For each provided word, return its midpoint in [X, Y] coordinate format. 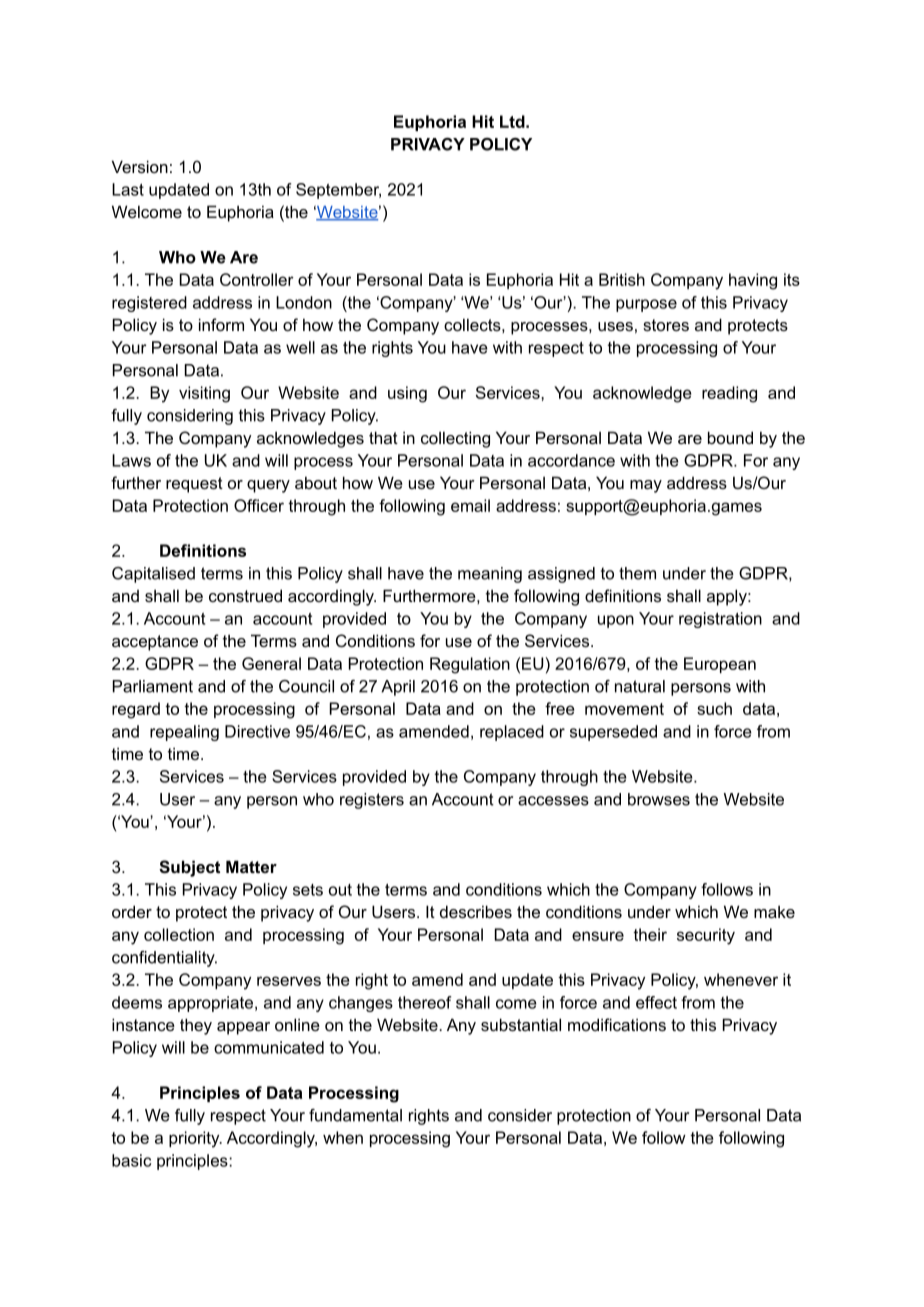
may [646, 486]
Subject [189, 868]
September [338, 191]
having [753, 281]
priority [195, 1139]
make [774, 911]
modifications [617, 1024]
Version [140, 166]
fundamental [355, 1115]
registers [372, 801]
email [470, 505]
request [194, 485]
